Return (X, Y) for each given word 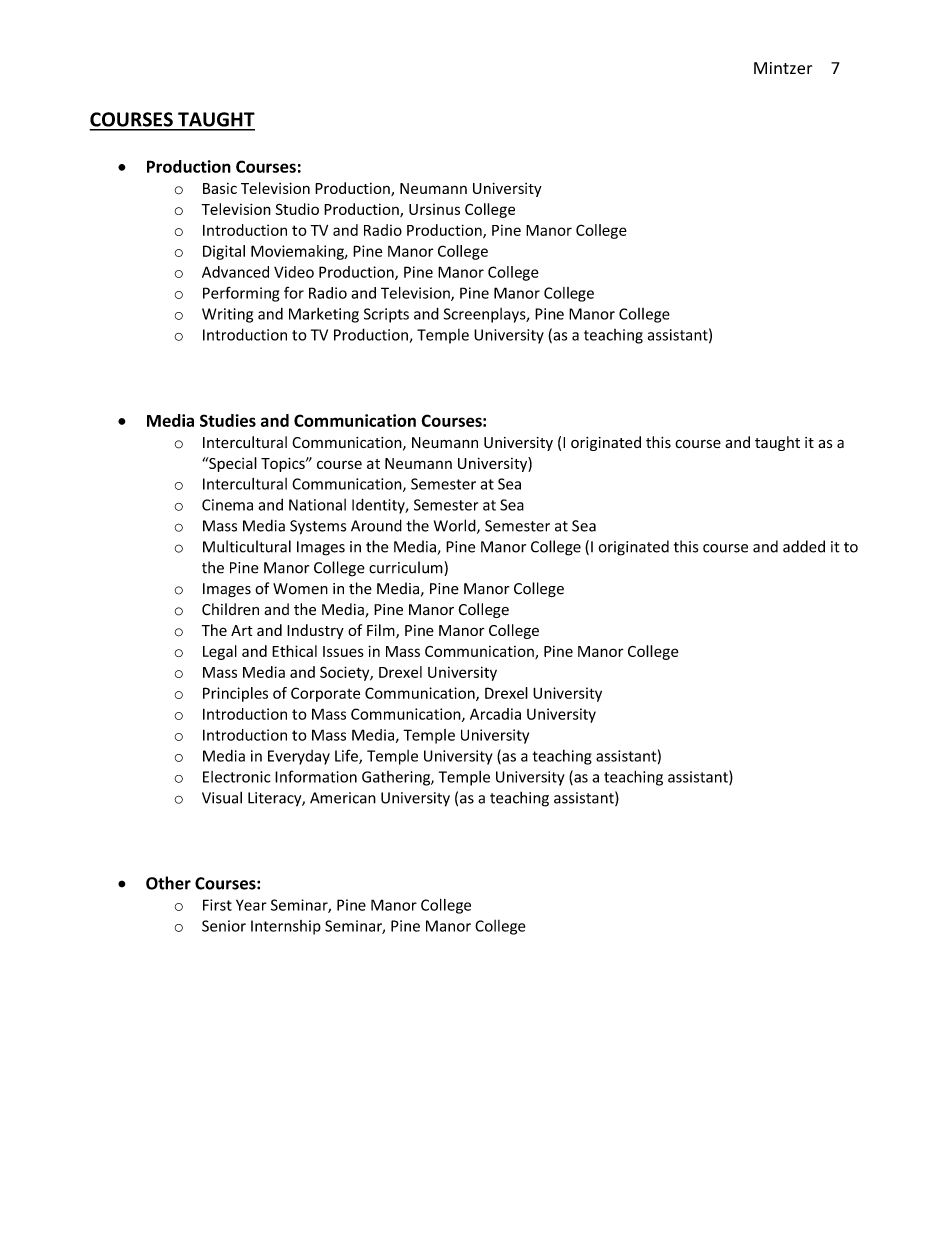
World (456, 526)
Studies (228, 420)
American (343, 798)
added (804, 546)
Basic (220, 188)
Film (382, 631)
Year (251, 905)
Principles (235, 694)
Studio (297, 209)
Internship (286, 927)
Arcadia (495, 714)
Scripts (386, 315)
